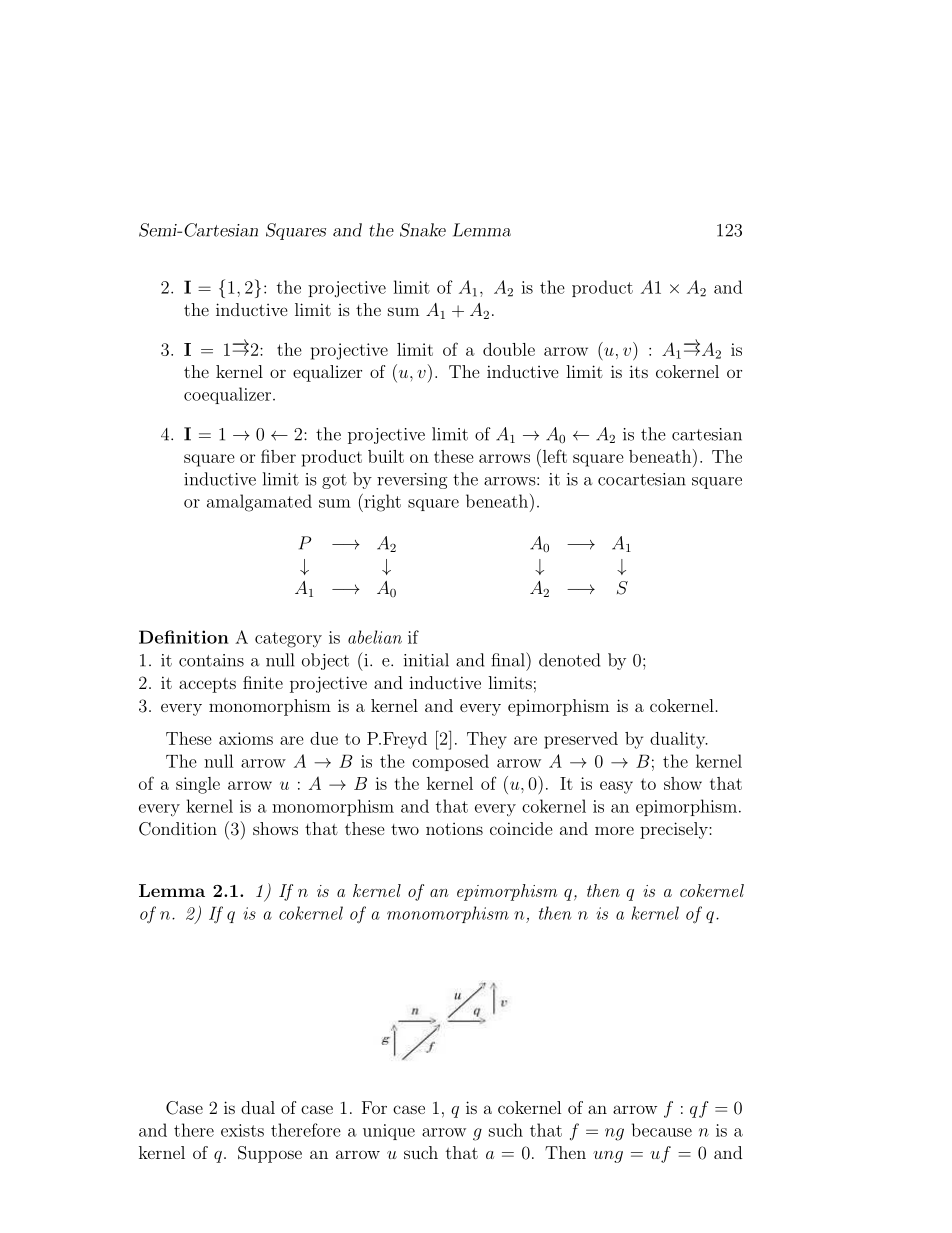  I want to click on denoted, so click(569, 660).
